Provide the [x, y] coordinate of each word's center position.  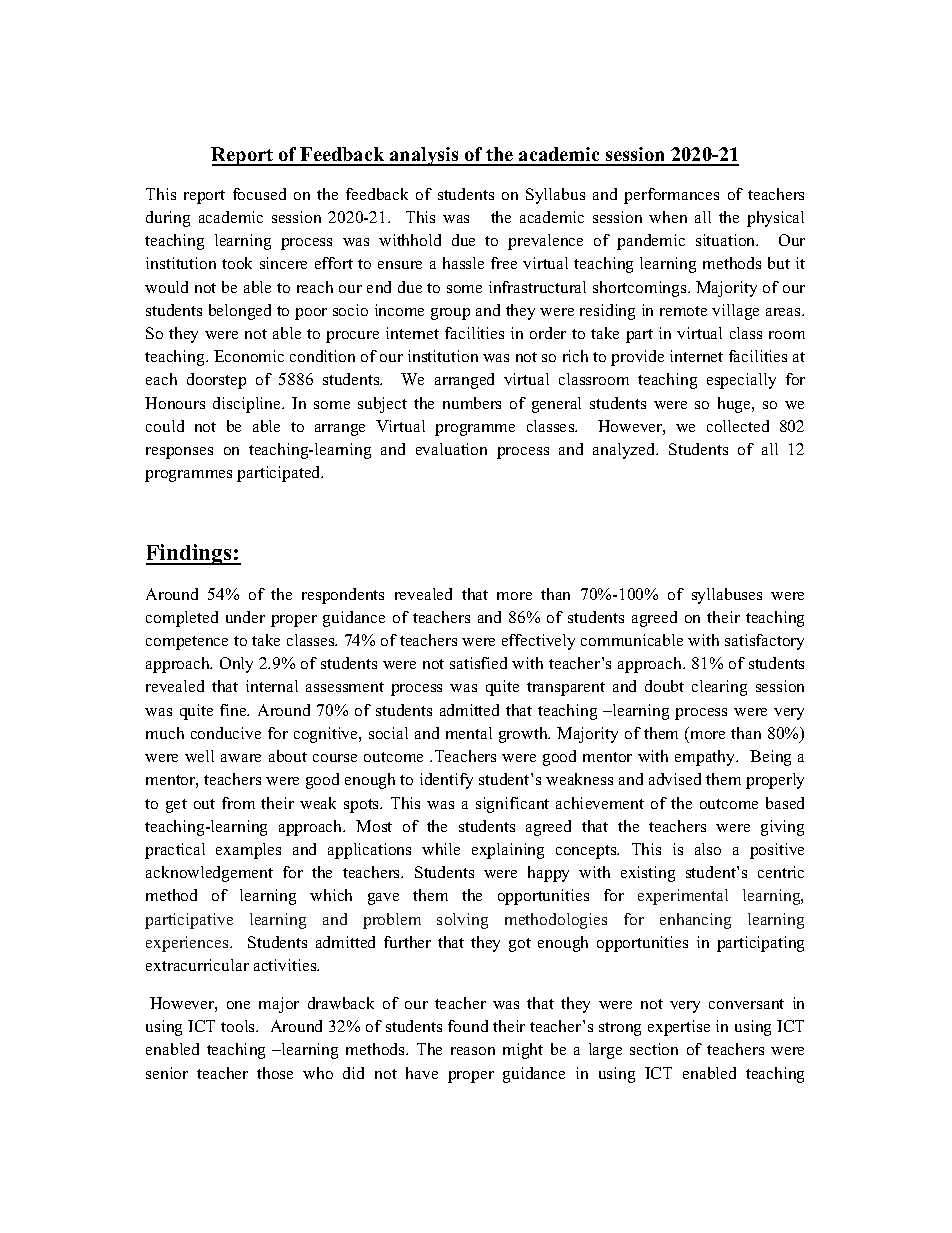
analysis [424, 156]
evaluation [451, 449]
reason [473, 1051]
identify [446, 781]
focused [259, 194]
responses [179, 453]
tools [239, 1026]
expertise [679, 1028]
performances [671, 196]
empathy [706, 758]
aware [241, 758]
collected [738, 426]
